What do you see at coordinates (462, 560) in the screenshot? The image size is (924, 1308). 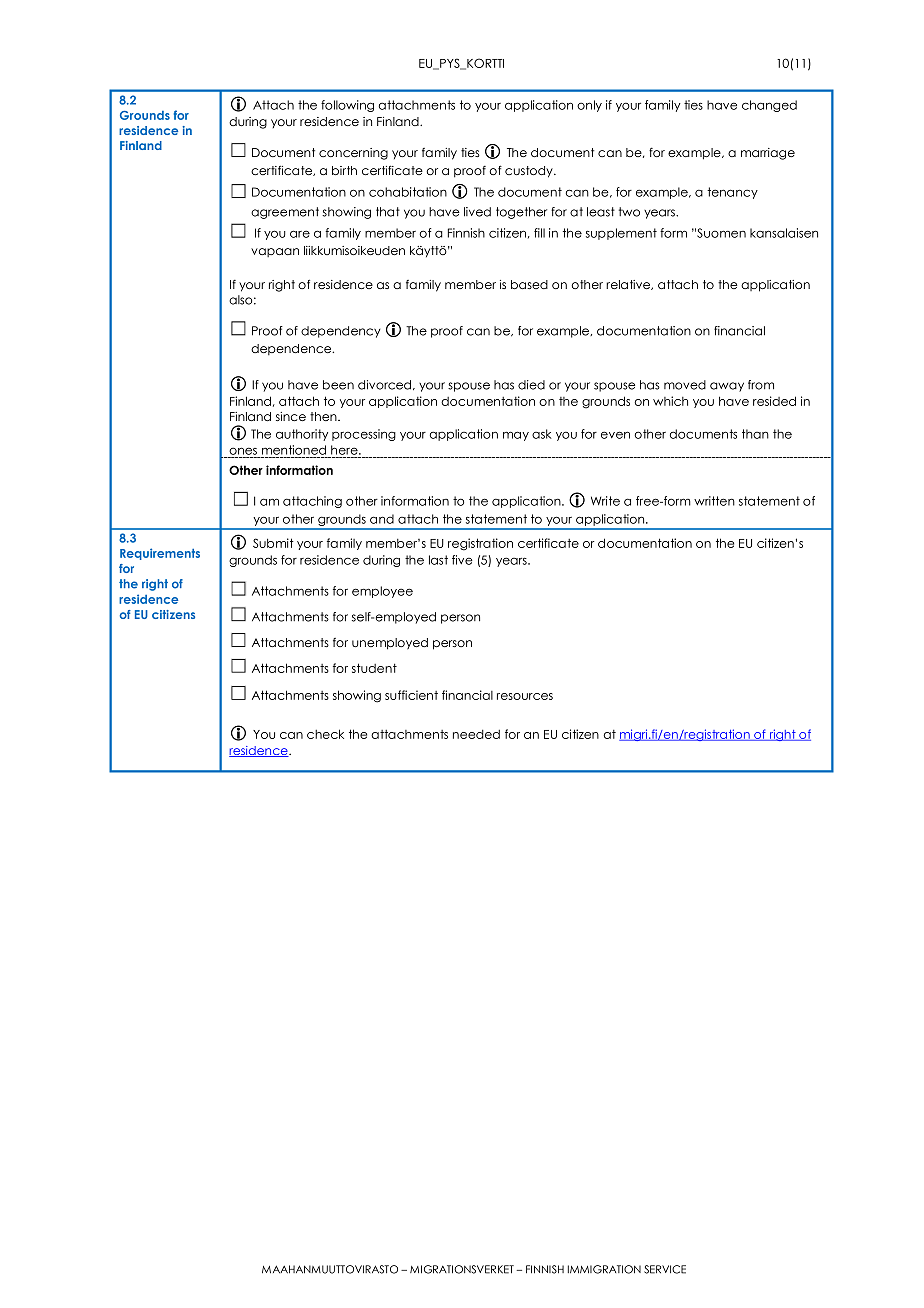 I see `five` at bounding box center [462, 560].
